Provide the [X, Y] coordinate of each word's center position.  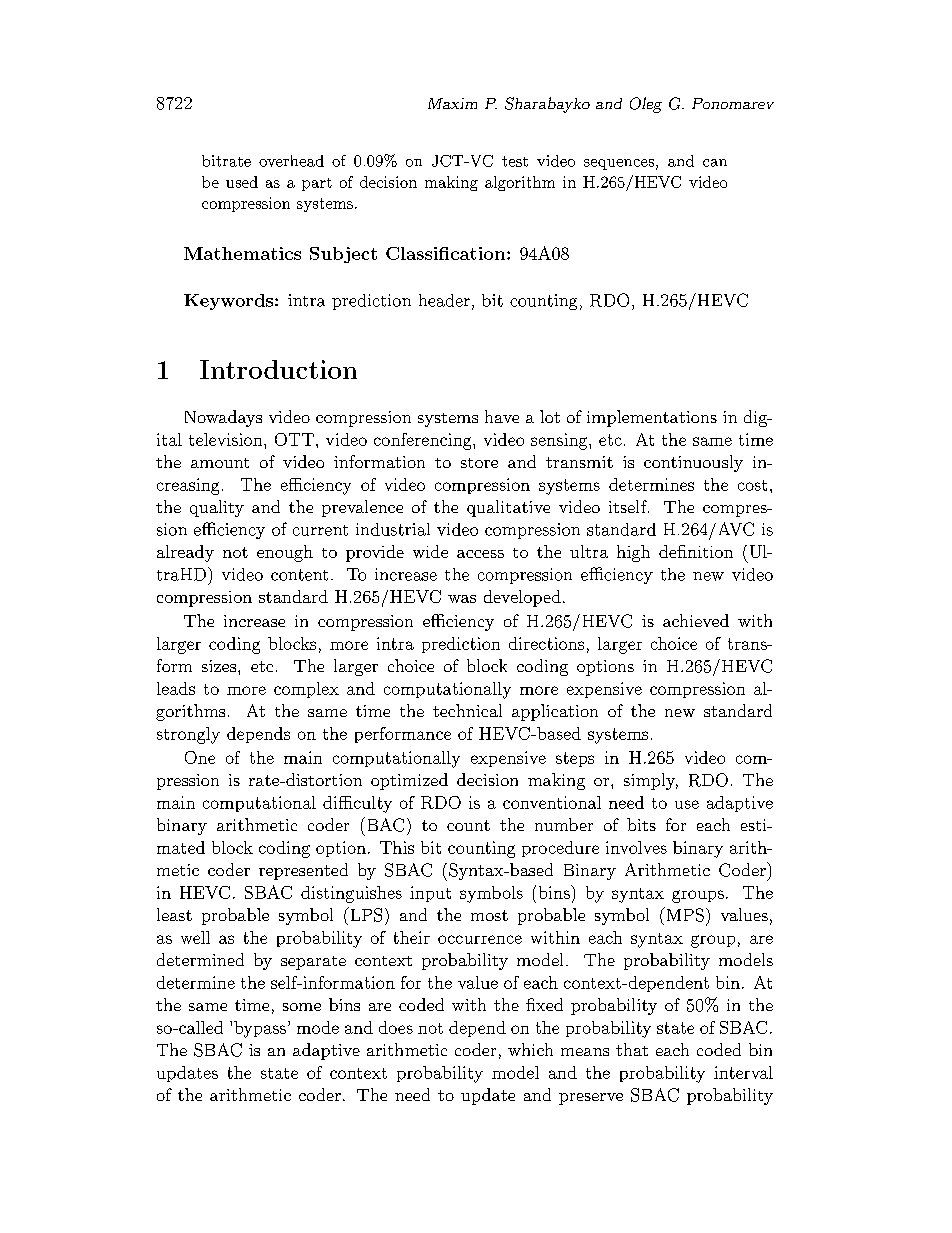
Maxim [452, 103]
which [530, 1049]
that [632, 1049]
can [715, 163]
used [242, 182]
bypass [260, 1029]
